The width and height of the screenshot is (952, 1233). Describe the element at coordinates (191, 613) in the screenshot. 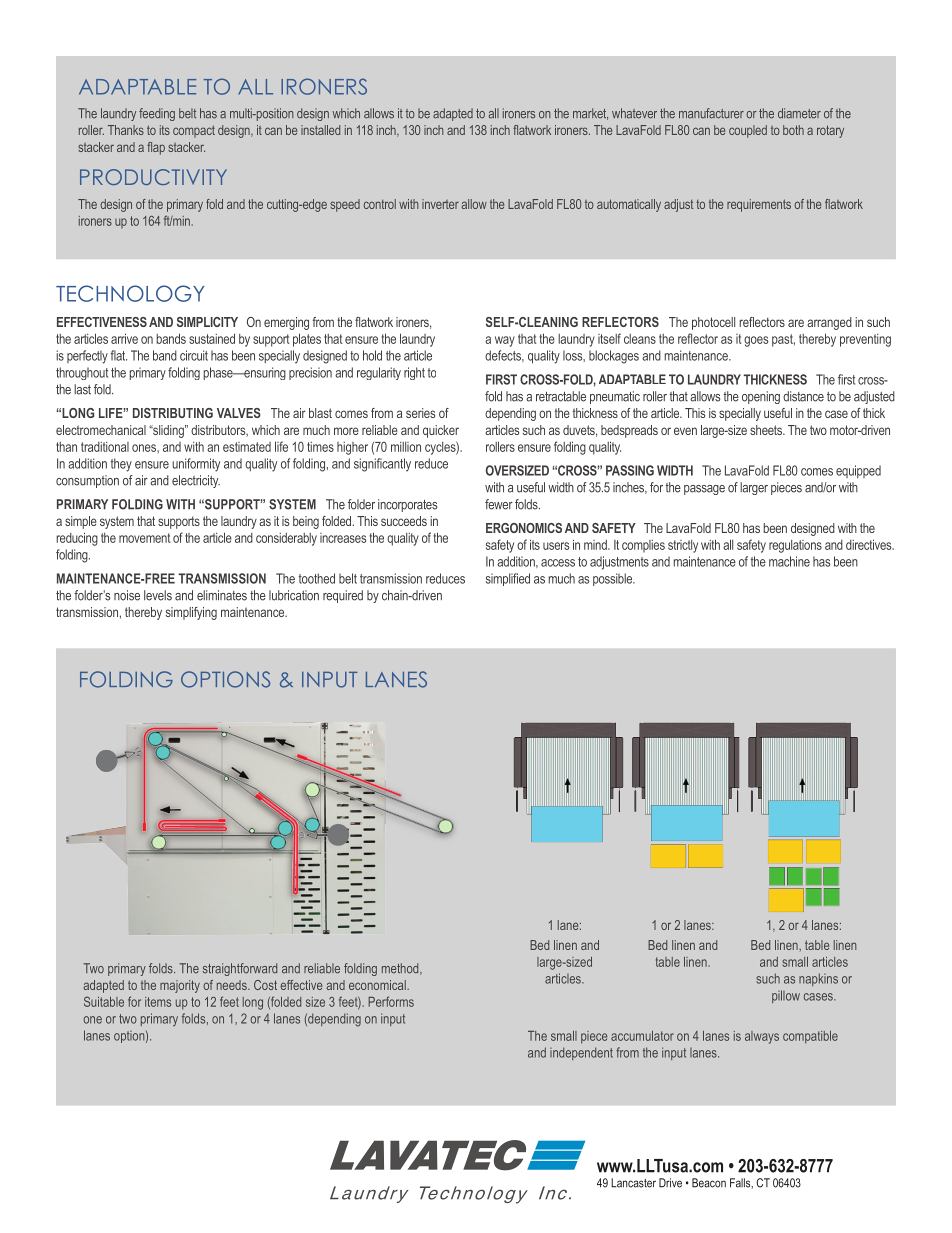

I see `simplifying` at that location.
